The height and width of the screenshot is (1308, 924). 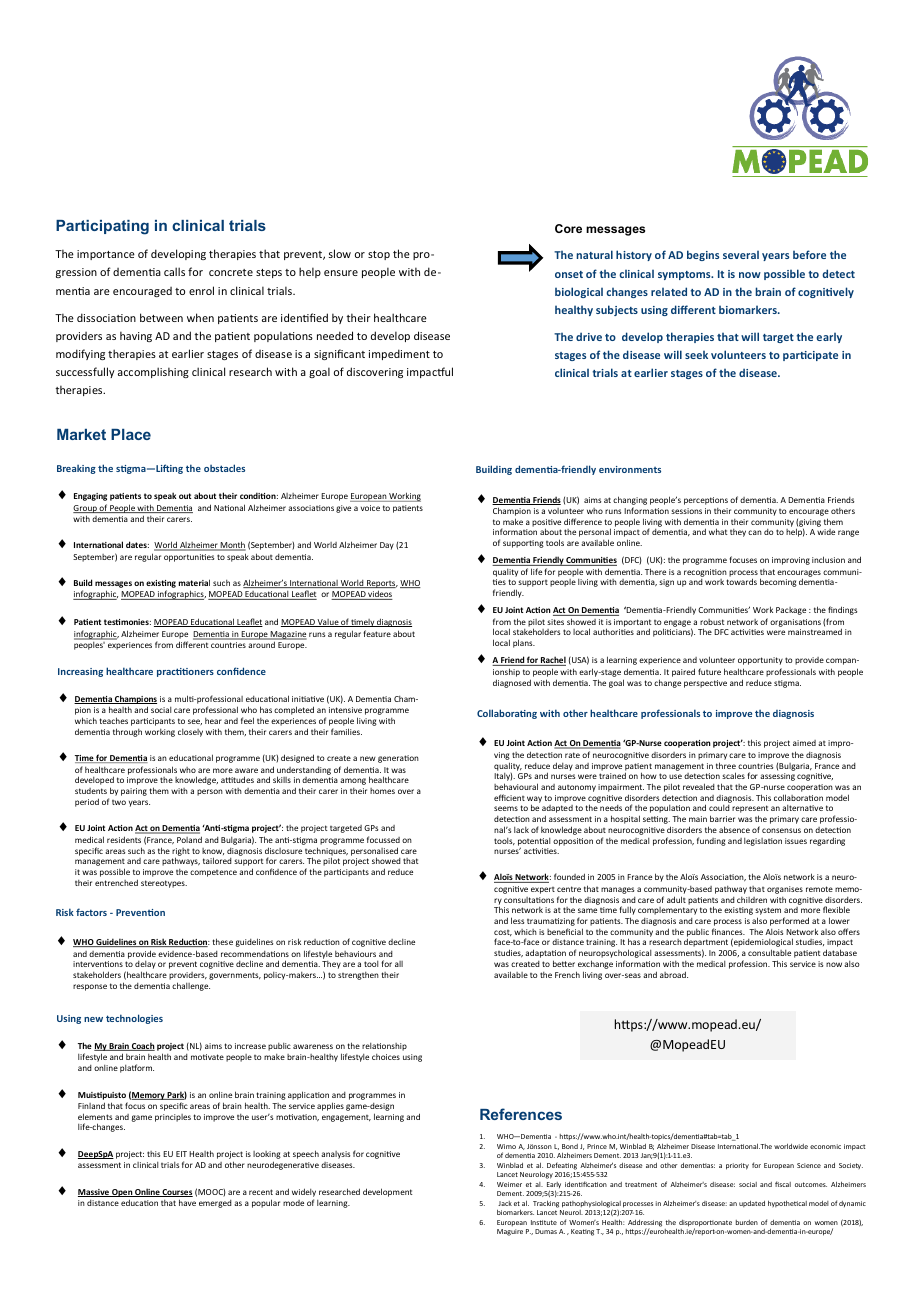 What do you see at coordinates (177, 1193) in the screenshot?
I see `Courses` at bounding box center [177, 1193].
